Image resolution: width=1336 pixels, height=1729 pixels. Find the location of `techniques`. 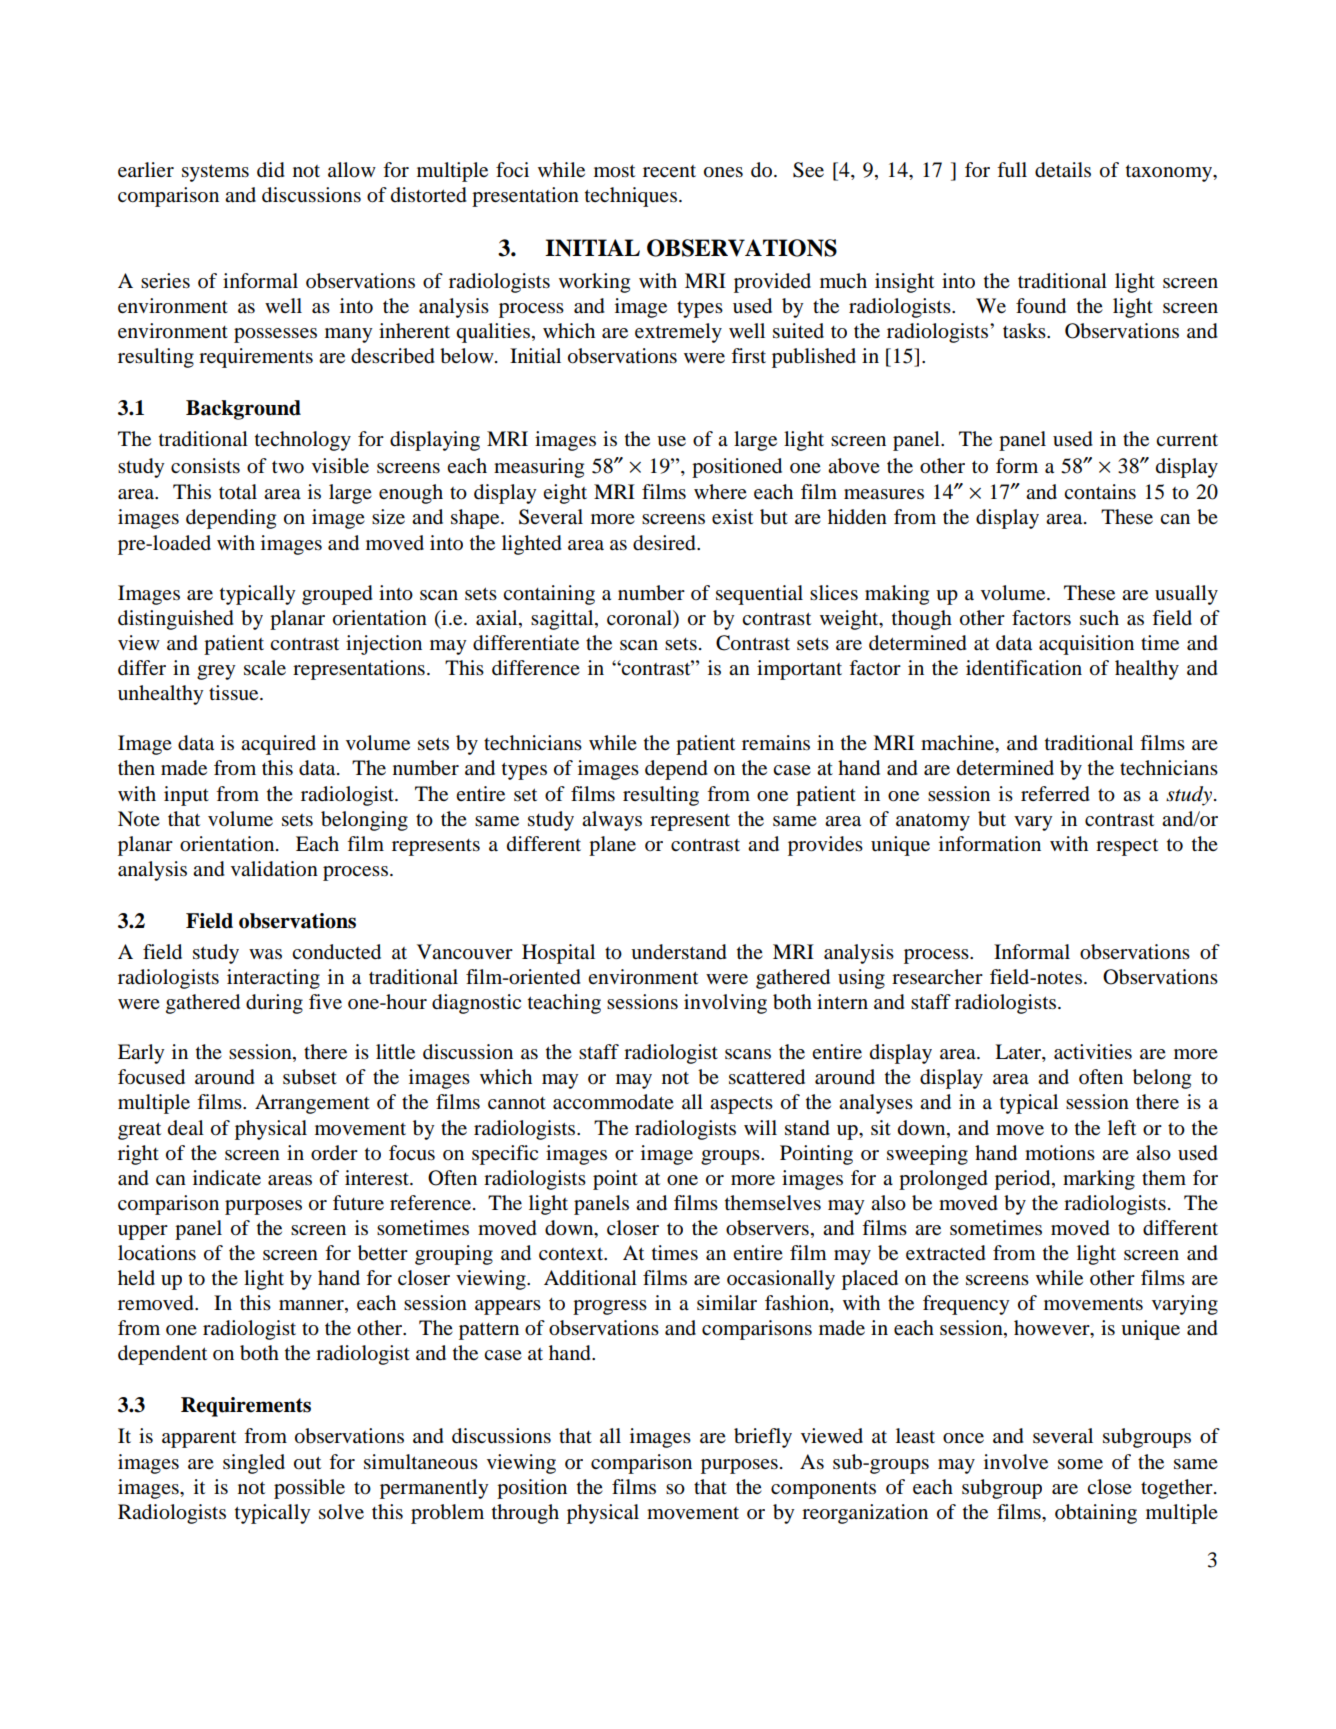

techniques is located at coordinates (632, 197).
